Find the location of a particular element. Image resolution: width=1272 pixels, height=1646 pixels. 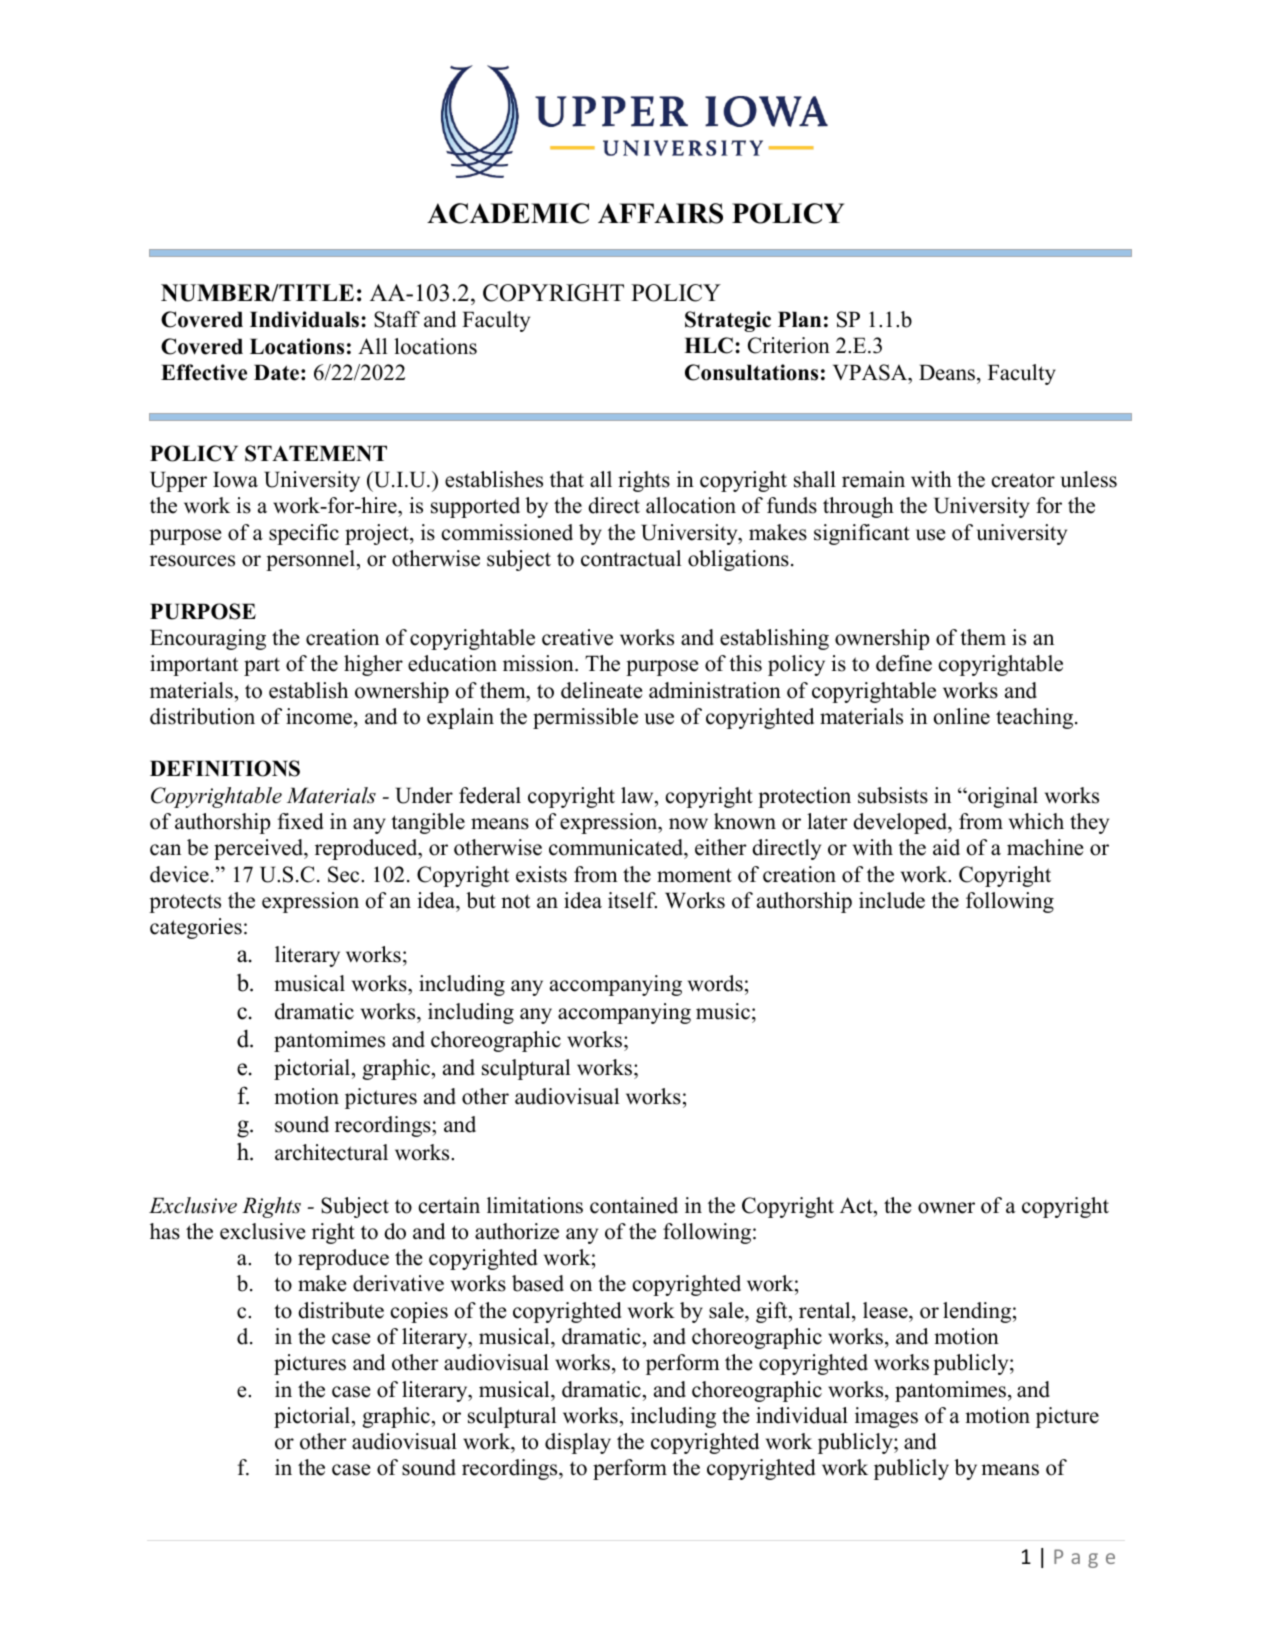

Deans is located at coordinates (948, 372).
